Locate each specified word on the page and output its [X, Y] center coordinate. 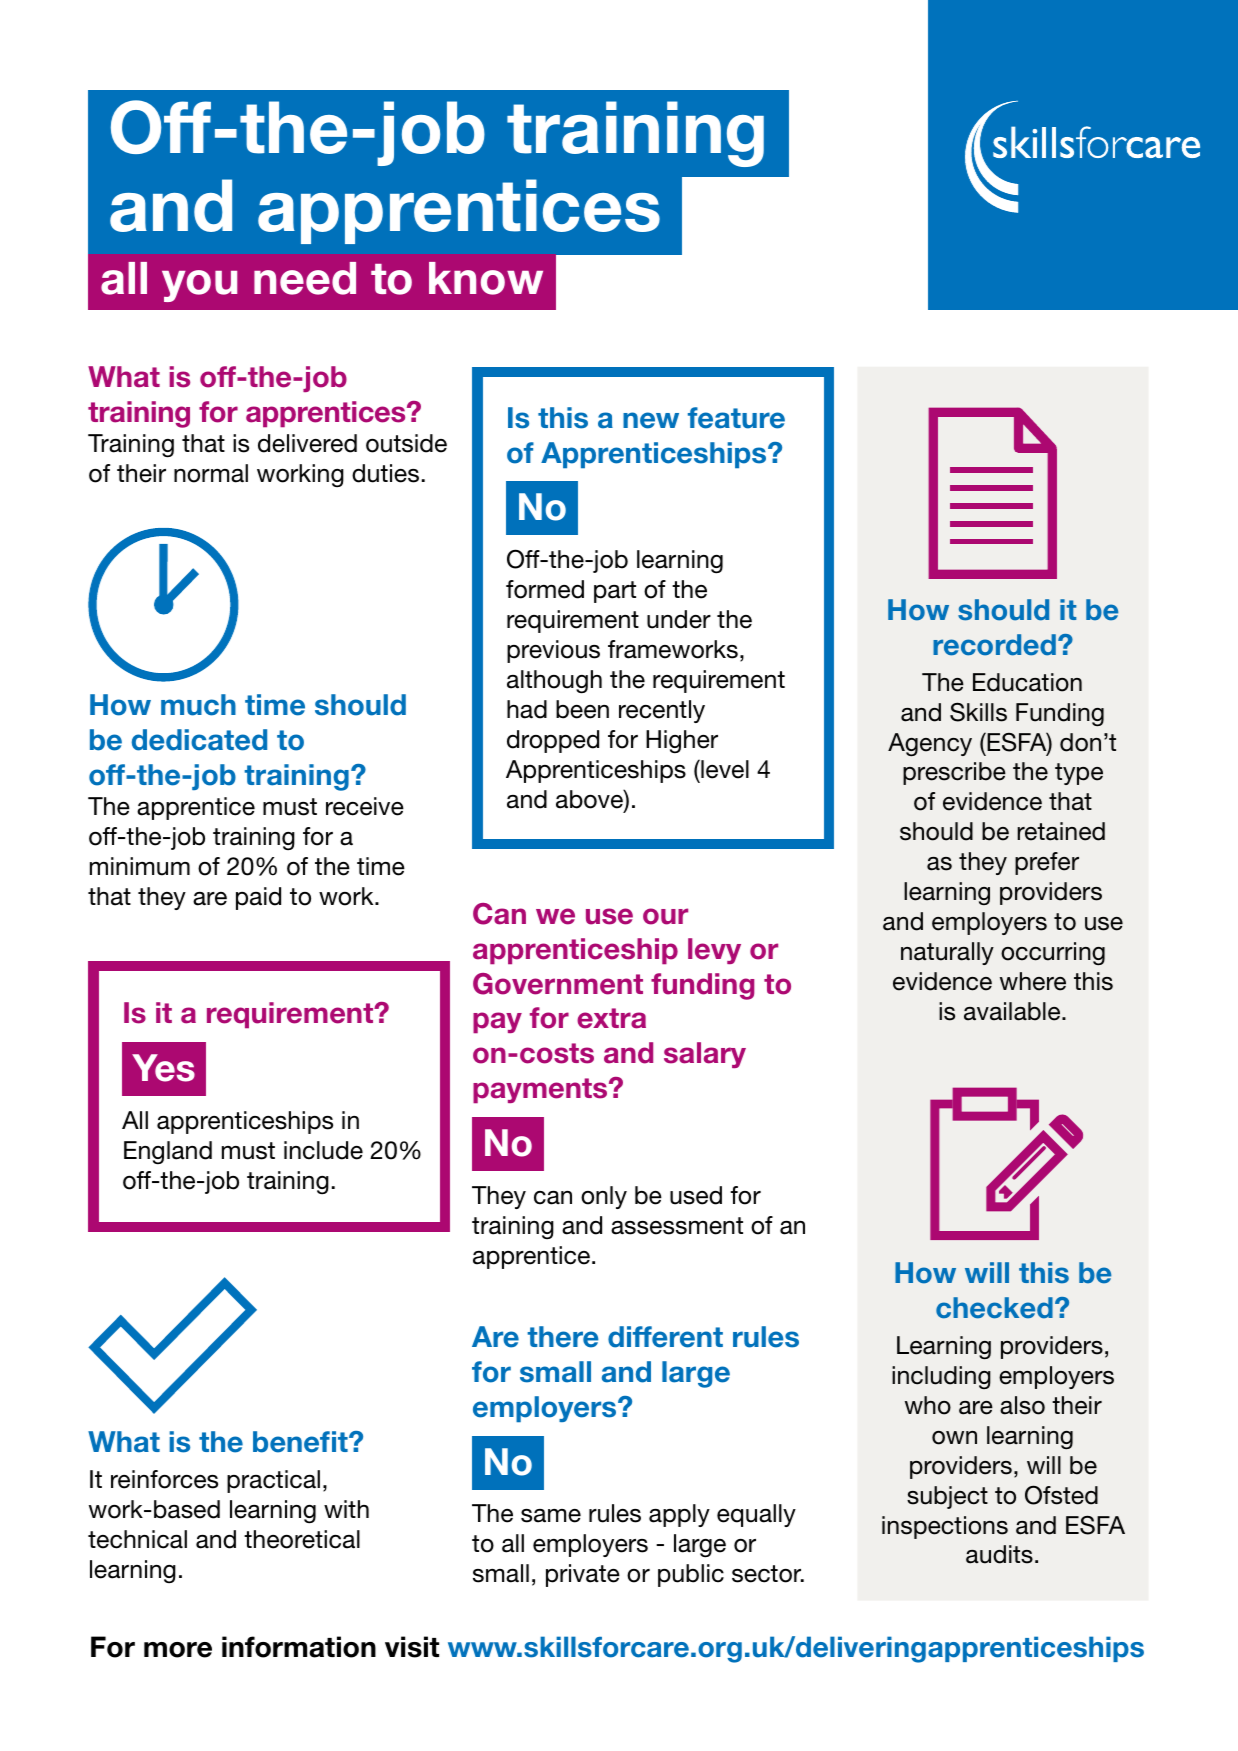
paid [258, 898]
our [665, 916]
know [486, 278]
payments [541, 1090]
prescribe [954, 773]
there [563, 1337]
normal [211, 473]
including [941, 1377]
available [1013, 1011]
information [299, 1647]
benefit [301, 1442]
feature [736, 418]
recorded [994, 645]
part [615, 592]
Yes [163, 1068]
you [199, 286]
